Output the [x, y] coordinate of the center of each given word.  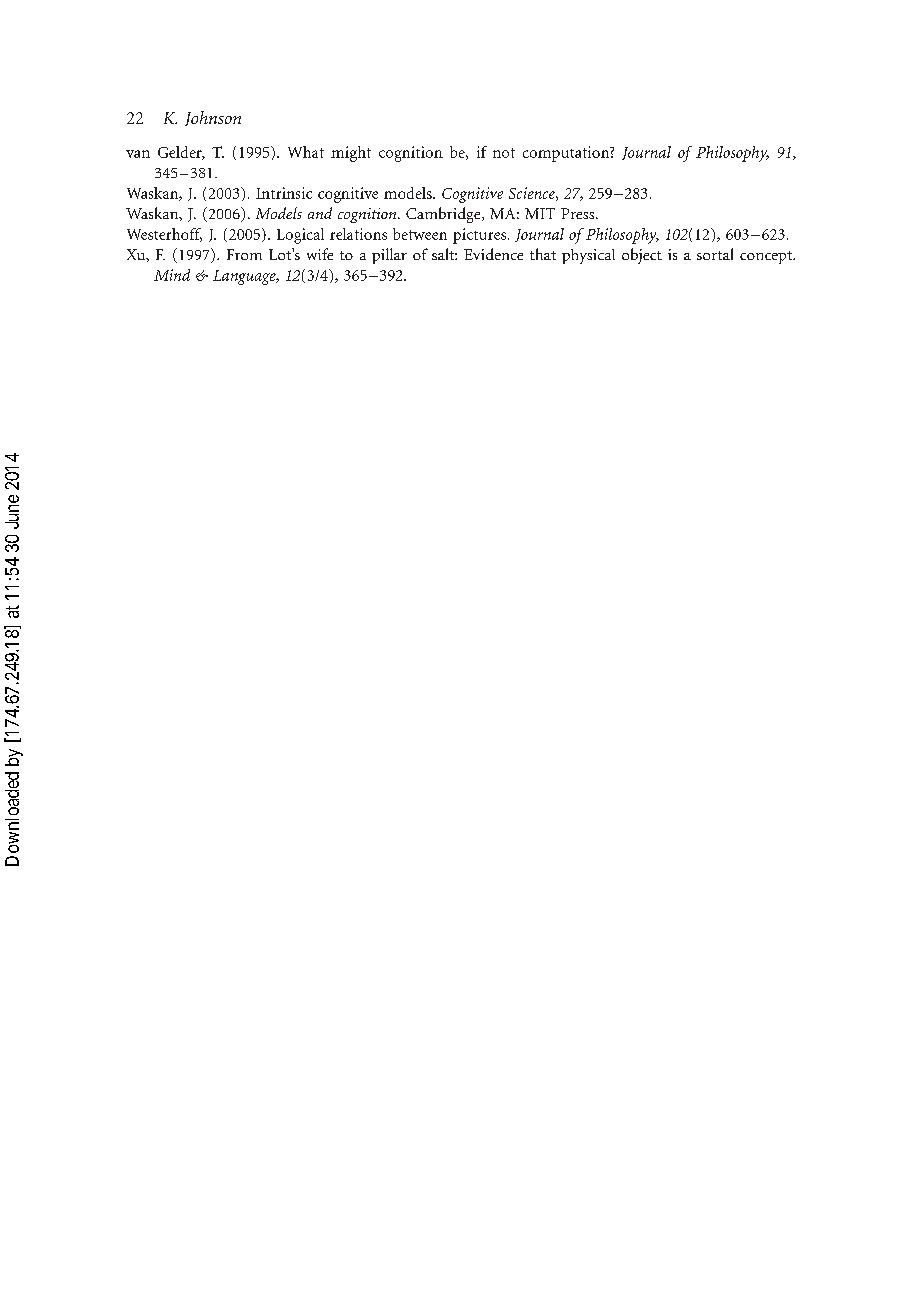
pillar [389, 256]
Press [579, 213]
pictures [479, 236]
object [642, 256]
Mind [172, 275]
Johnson [213, 118]
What [306, 152]
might [351, 154]
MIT [540, 213]
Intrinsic [284, 193]
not [504, 153]
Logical [300, 236]
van [138, 154]
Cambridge [444, 215]
